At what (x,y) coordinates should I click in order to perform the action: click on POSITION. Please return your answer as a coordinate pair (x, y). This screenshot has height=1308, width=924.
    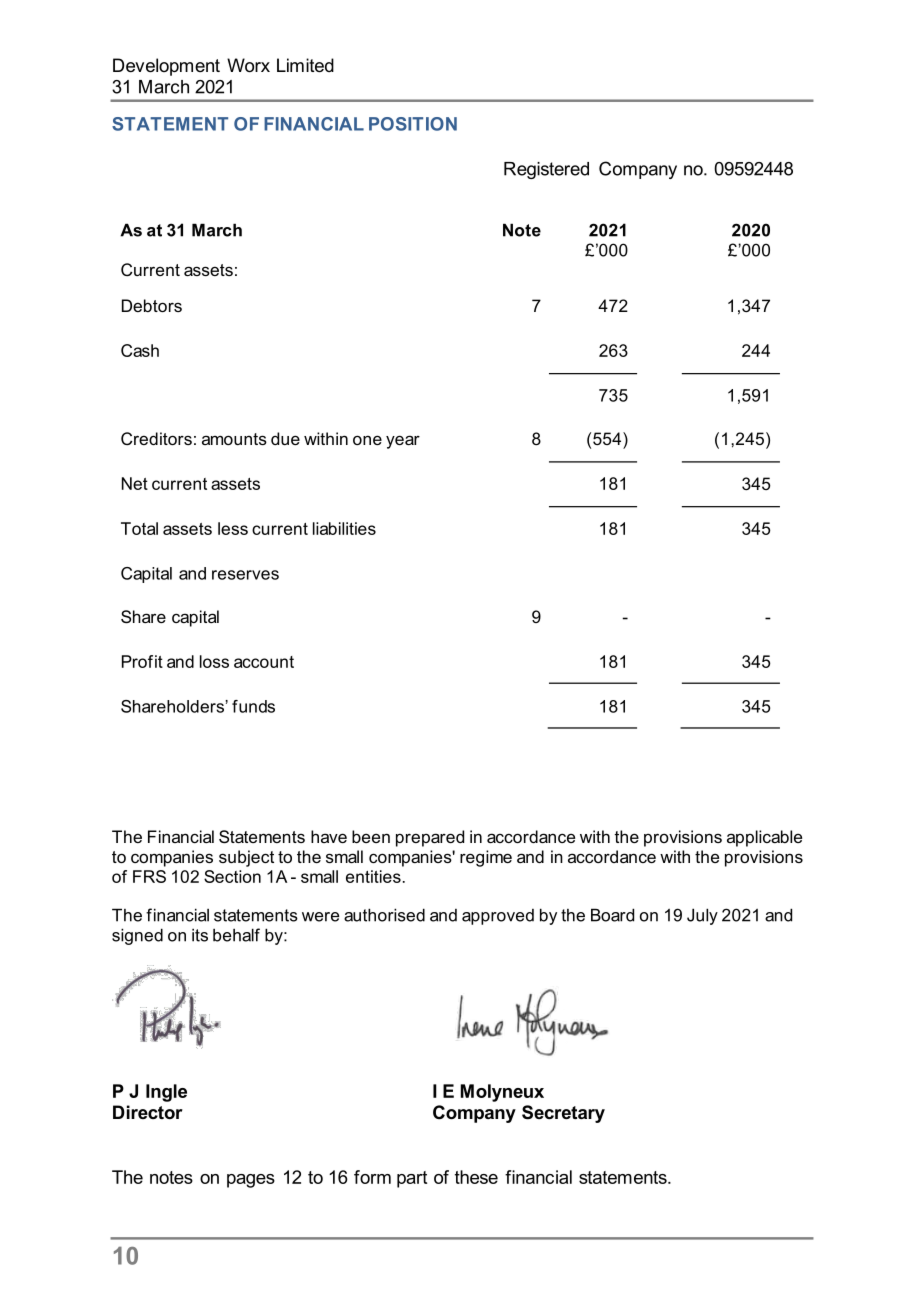
    Looking at the image, I should click on (413, 124).
